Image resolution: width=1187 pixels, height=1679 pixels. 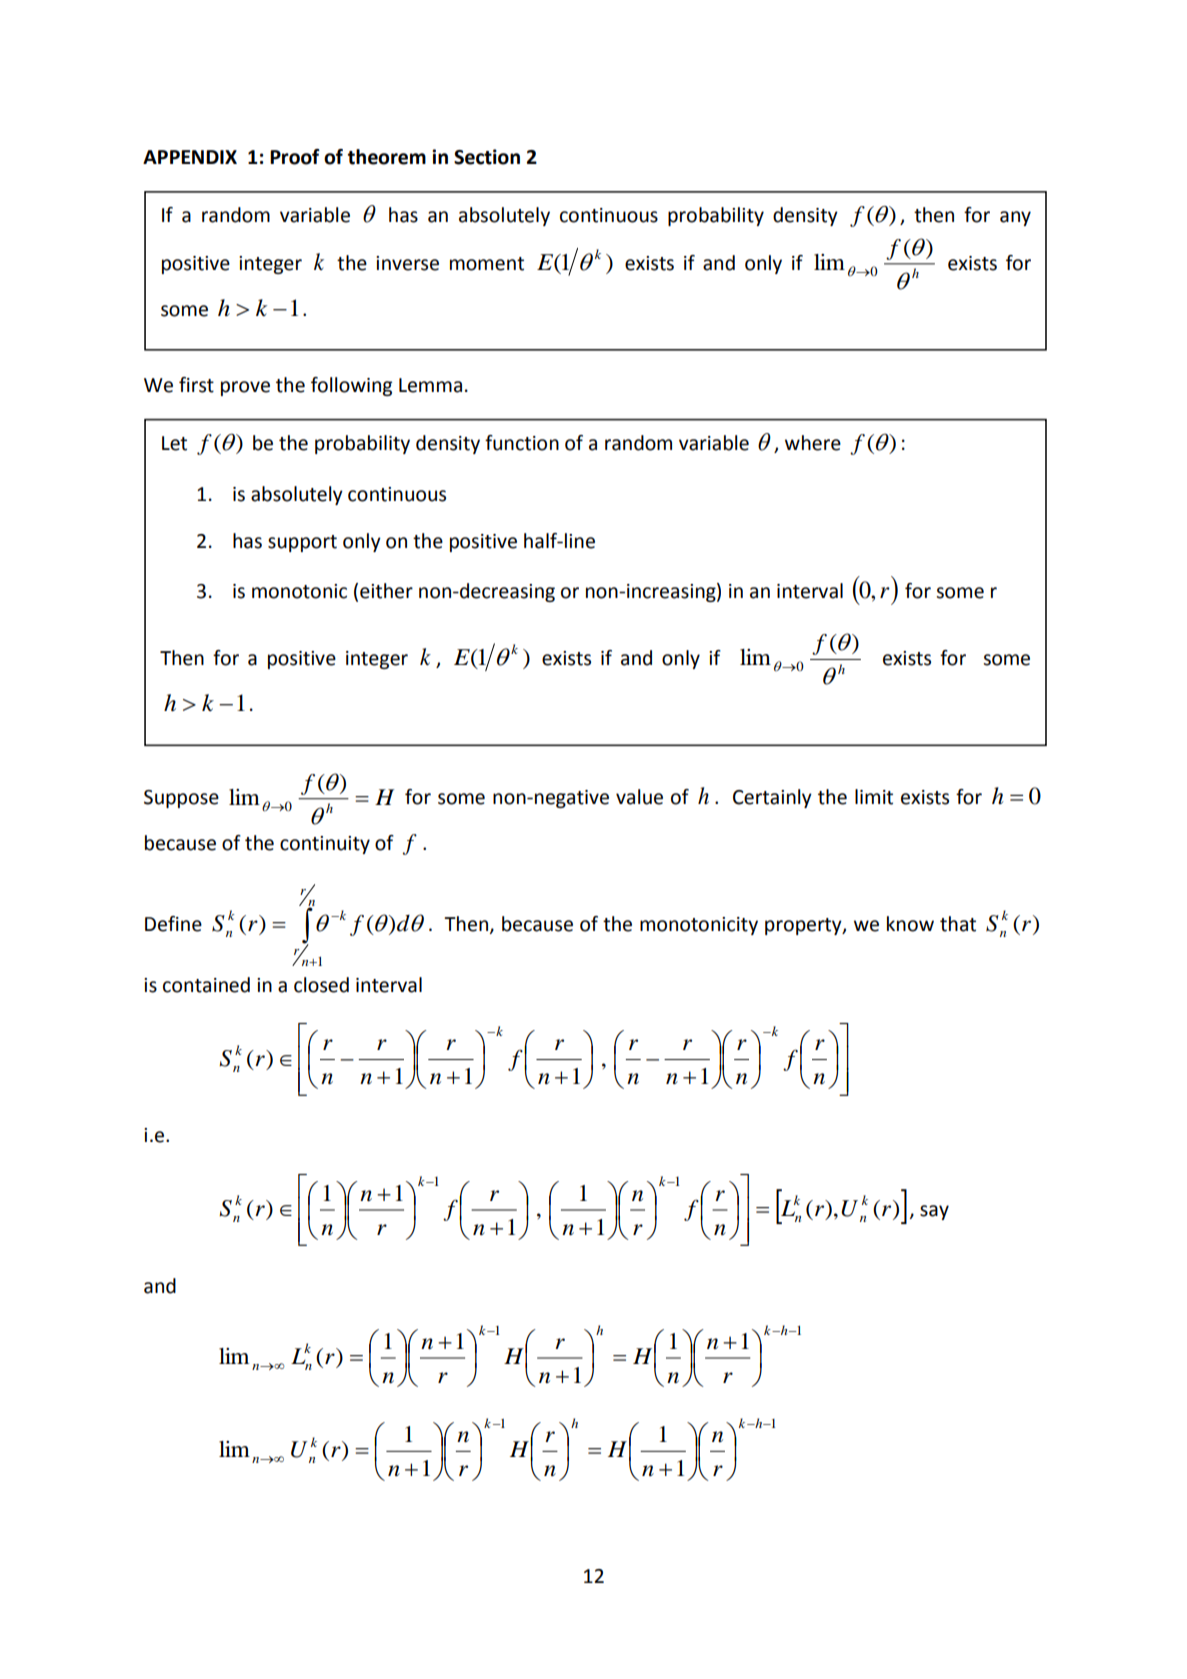 What do you see at coordinates (639, 797) in the screenshot?
I see `value` at bounding box center [639, 797].
